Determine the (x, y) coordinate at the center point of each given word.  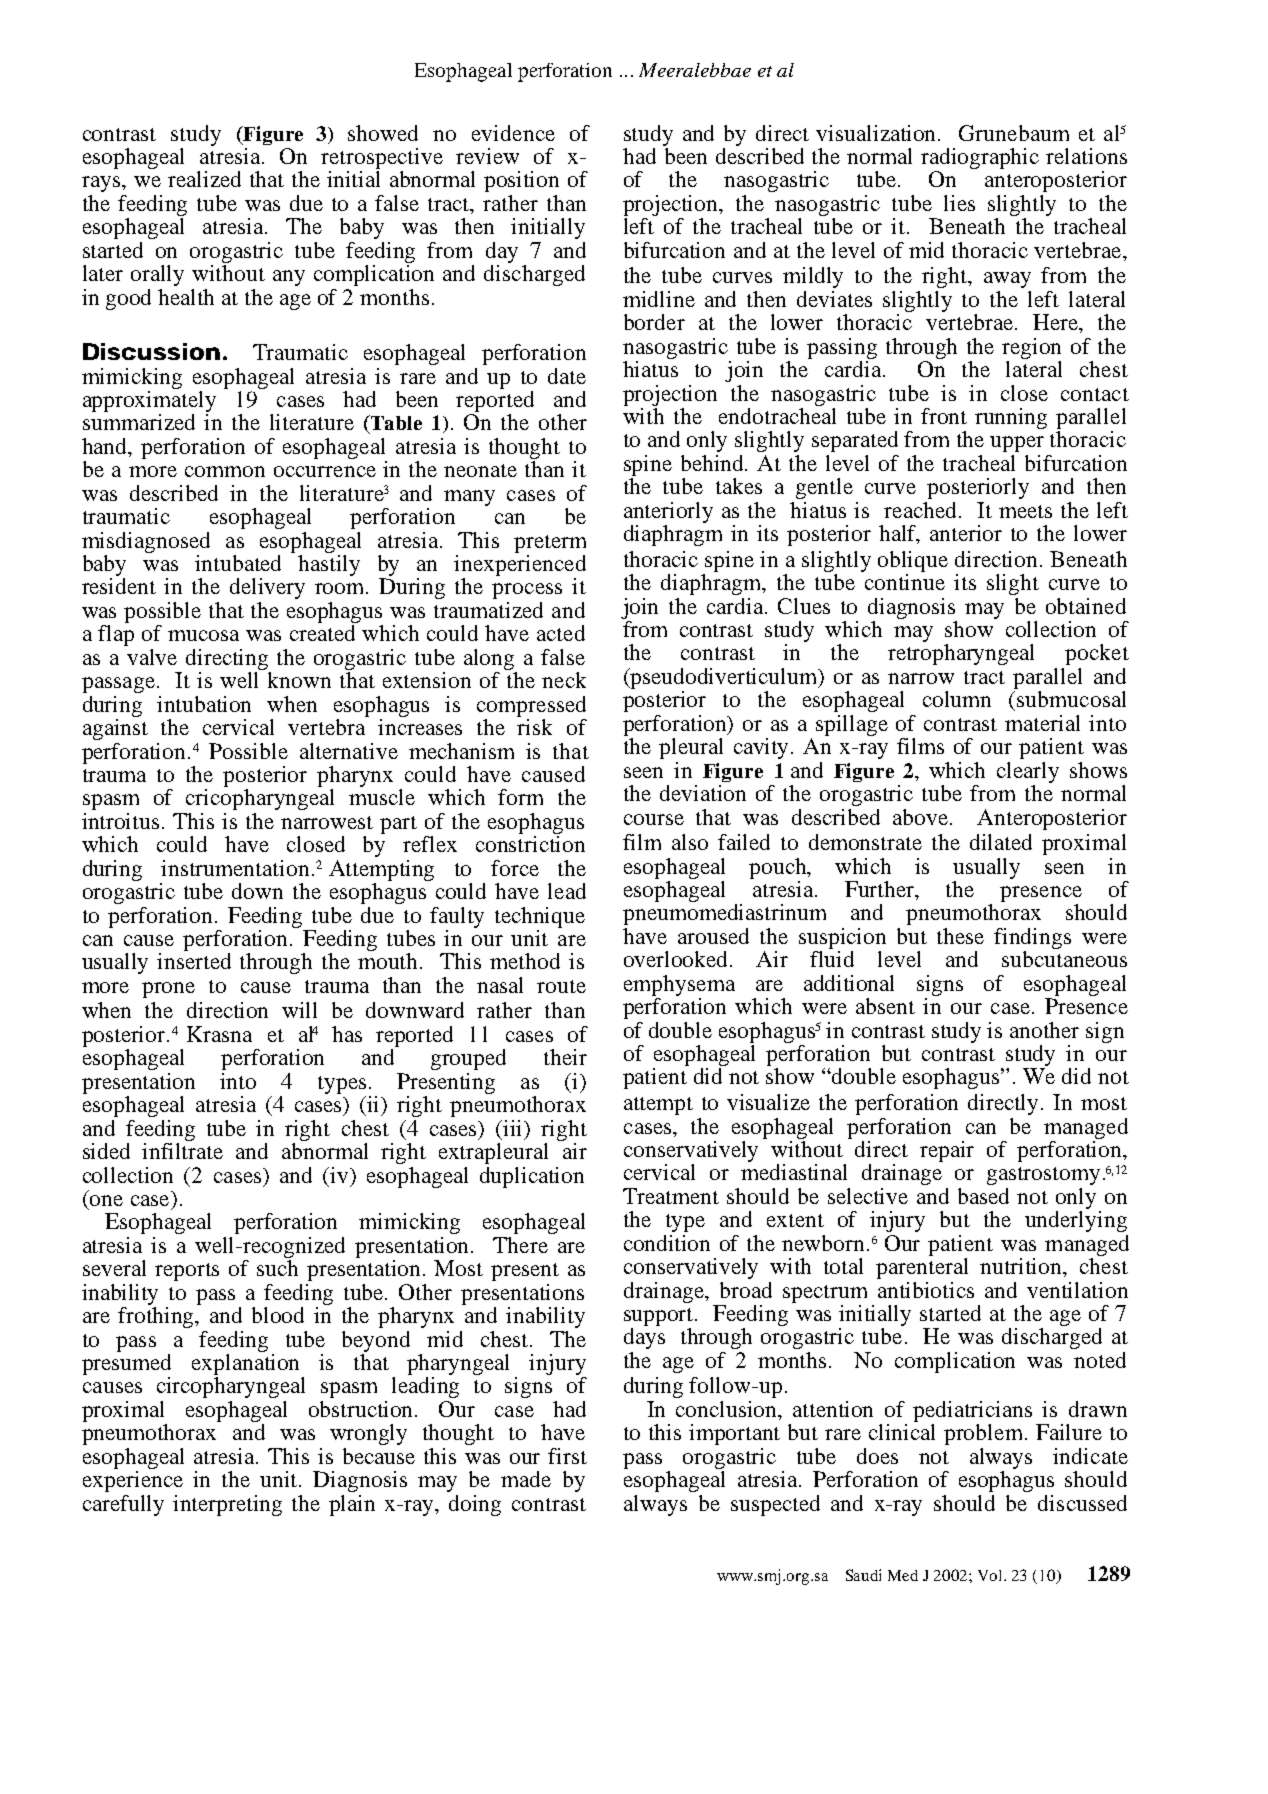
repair (947, 1151)
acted (561, 633)
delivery (267, 588)
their (565, 1057)
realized (204, 179)
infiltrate (182, 1151)
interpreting (227, 1505)
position (521, 181)
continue (905, 582)
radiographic (980, 160)
